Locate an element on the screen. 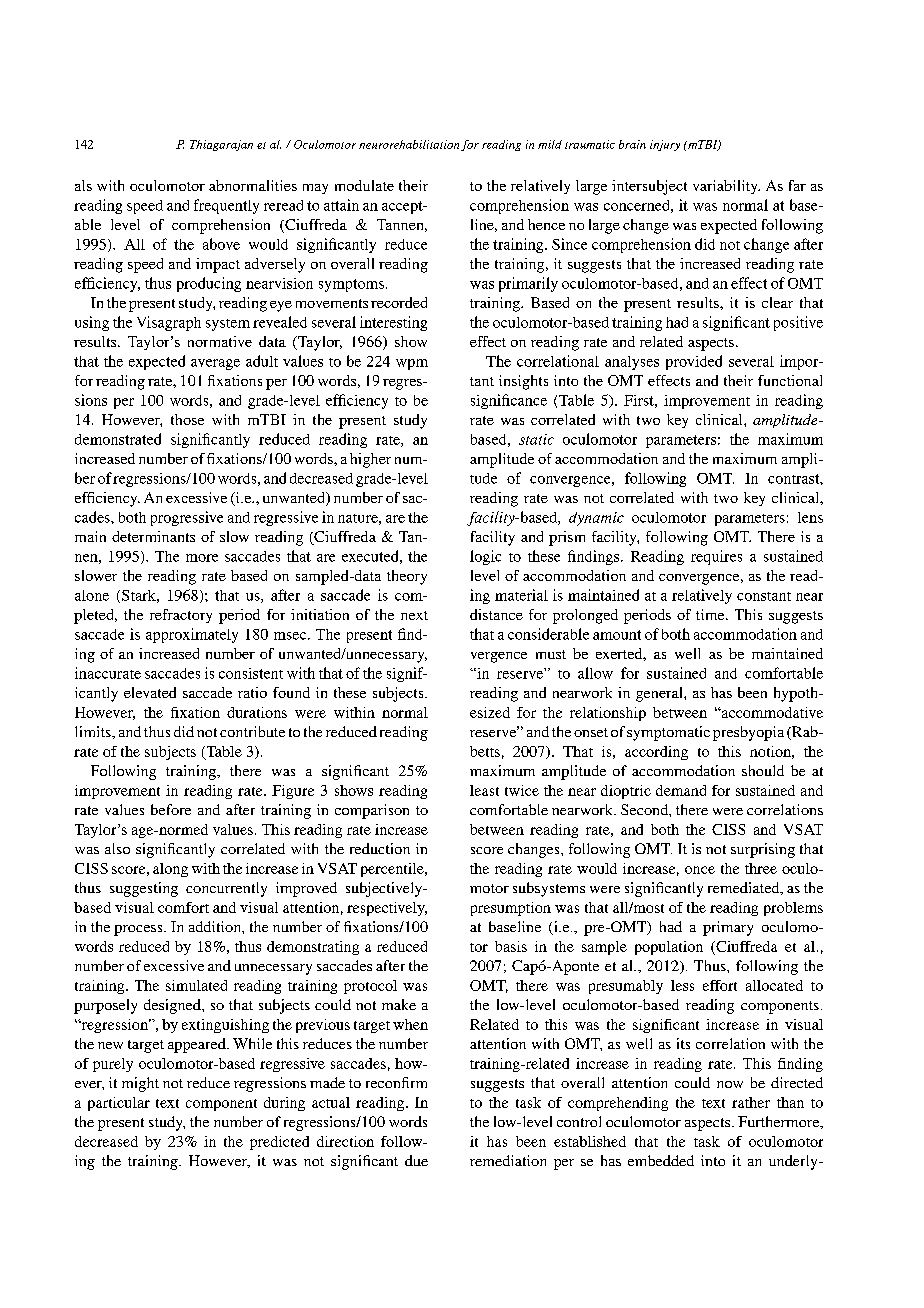 Image resolution: width=924 pixels, height=1308 pixels. primary is located at coordinates (728, 928).
